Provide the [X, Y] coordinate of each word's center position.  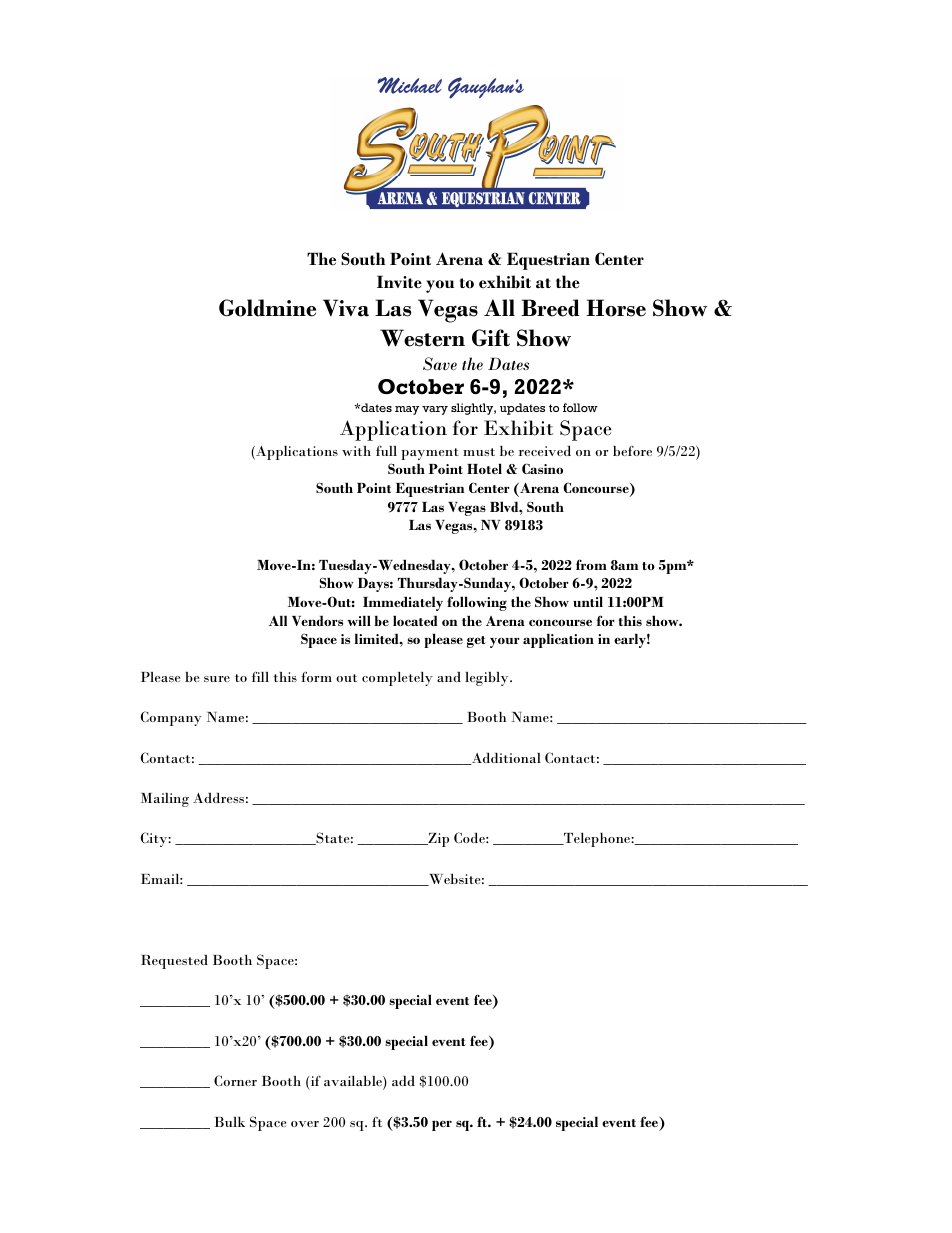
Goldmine [267, 308]
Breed [550, 308]
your [505, 642]
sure [217, 679]
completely [397, 679]
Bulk [229, 1121]
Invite [399, 281]
